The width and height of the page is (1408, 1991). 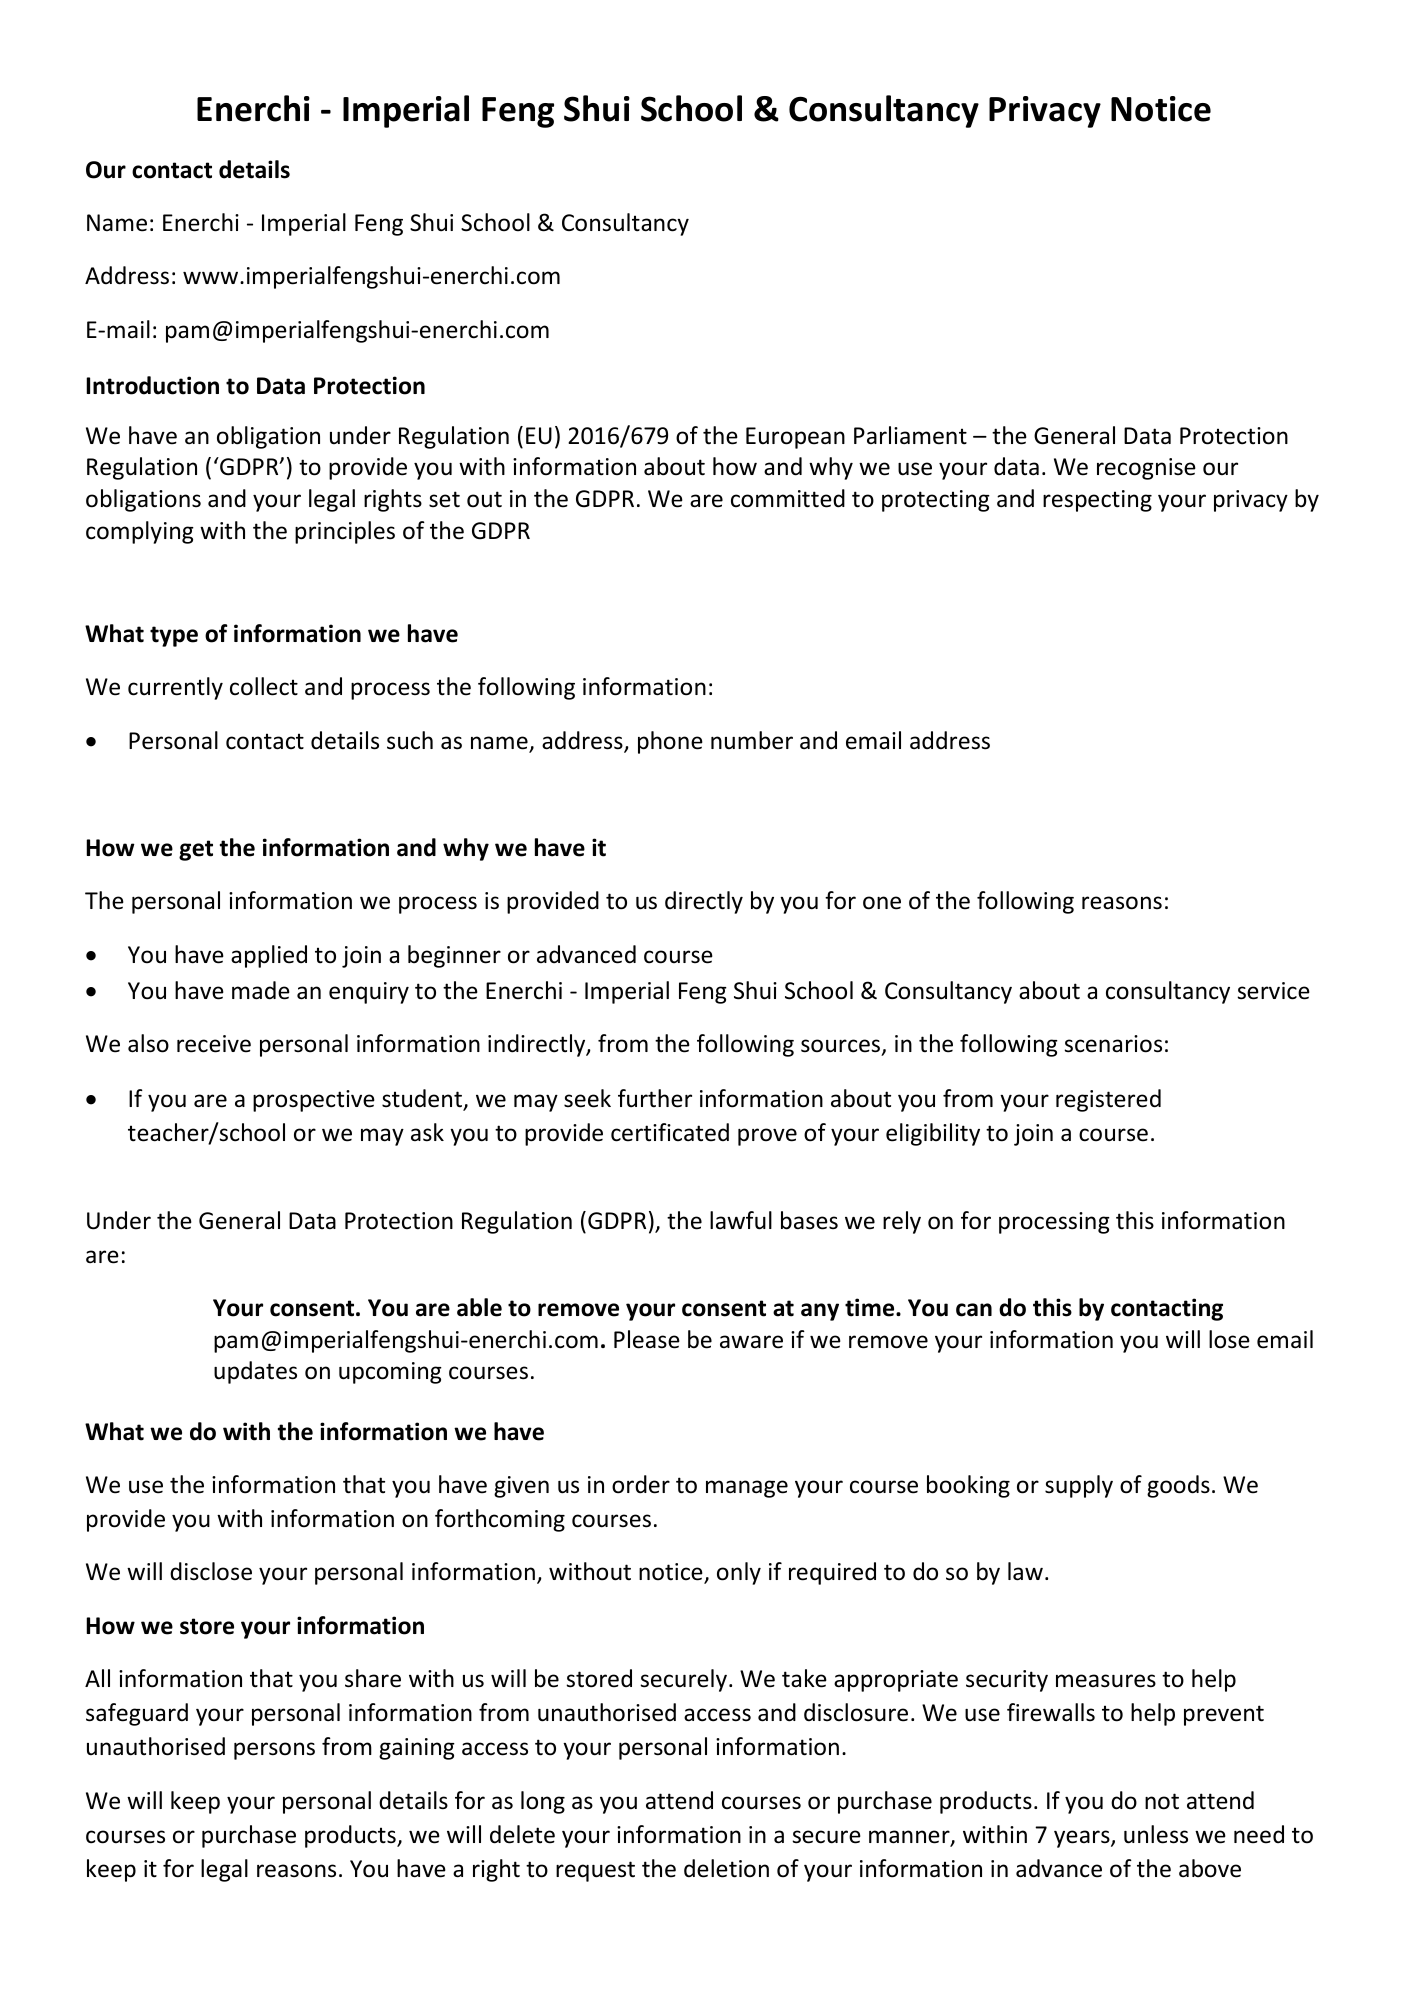 What do you see at coordinates (1156, 1834) in the page?
I see `unless` at bounding box center [1156, 1834].
